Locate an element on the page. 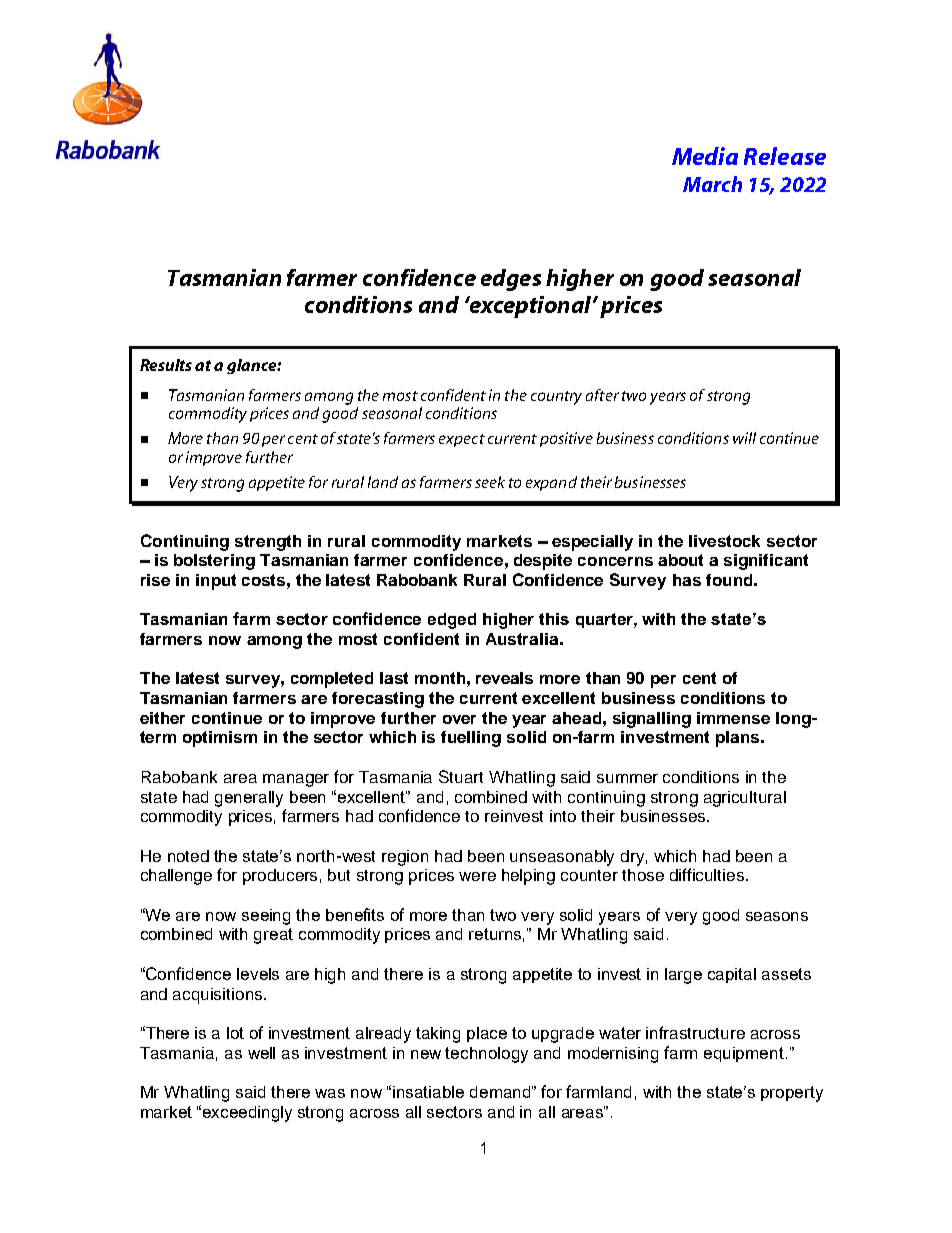 The height and width of the image is (1233, 952). edges is located at coordinates (511, 280).
